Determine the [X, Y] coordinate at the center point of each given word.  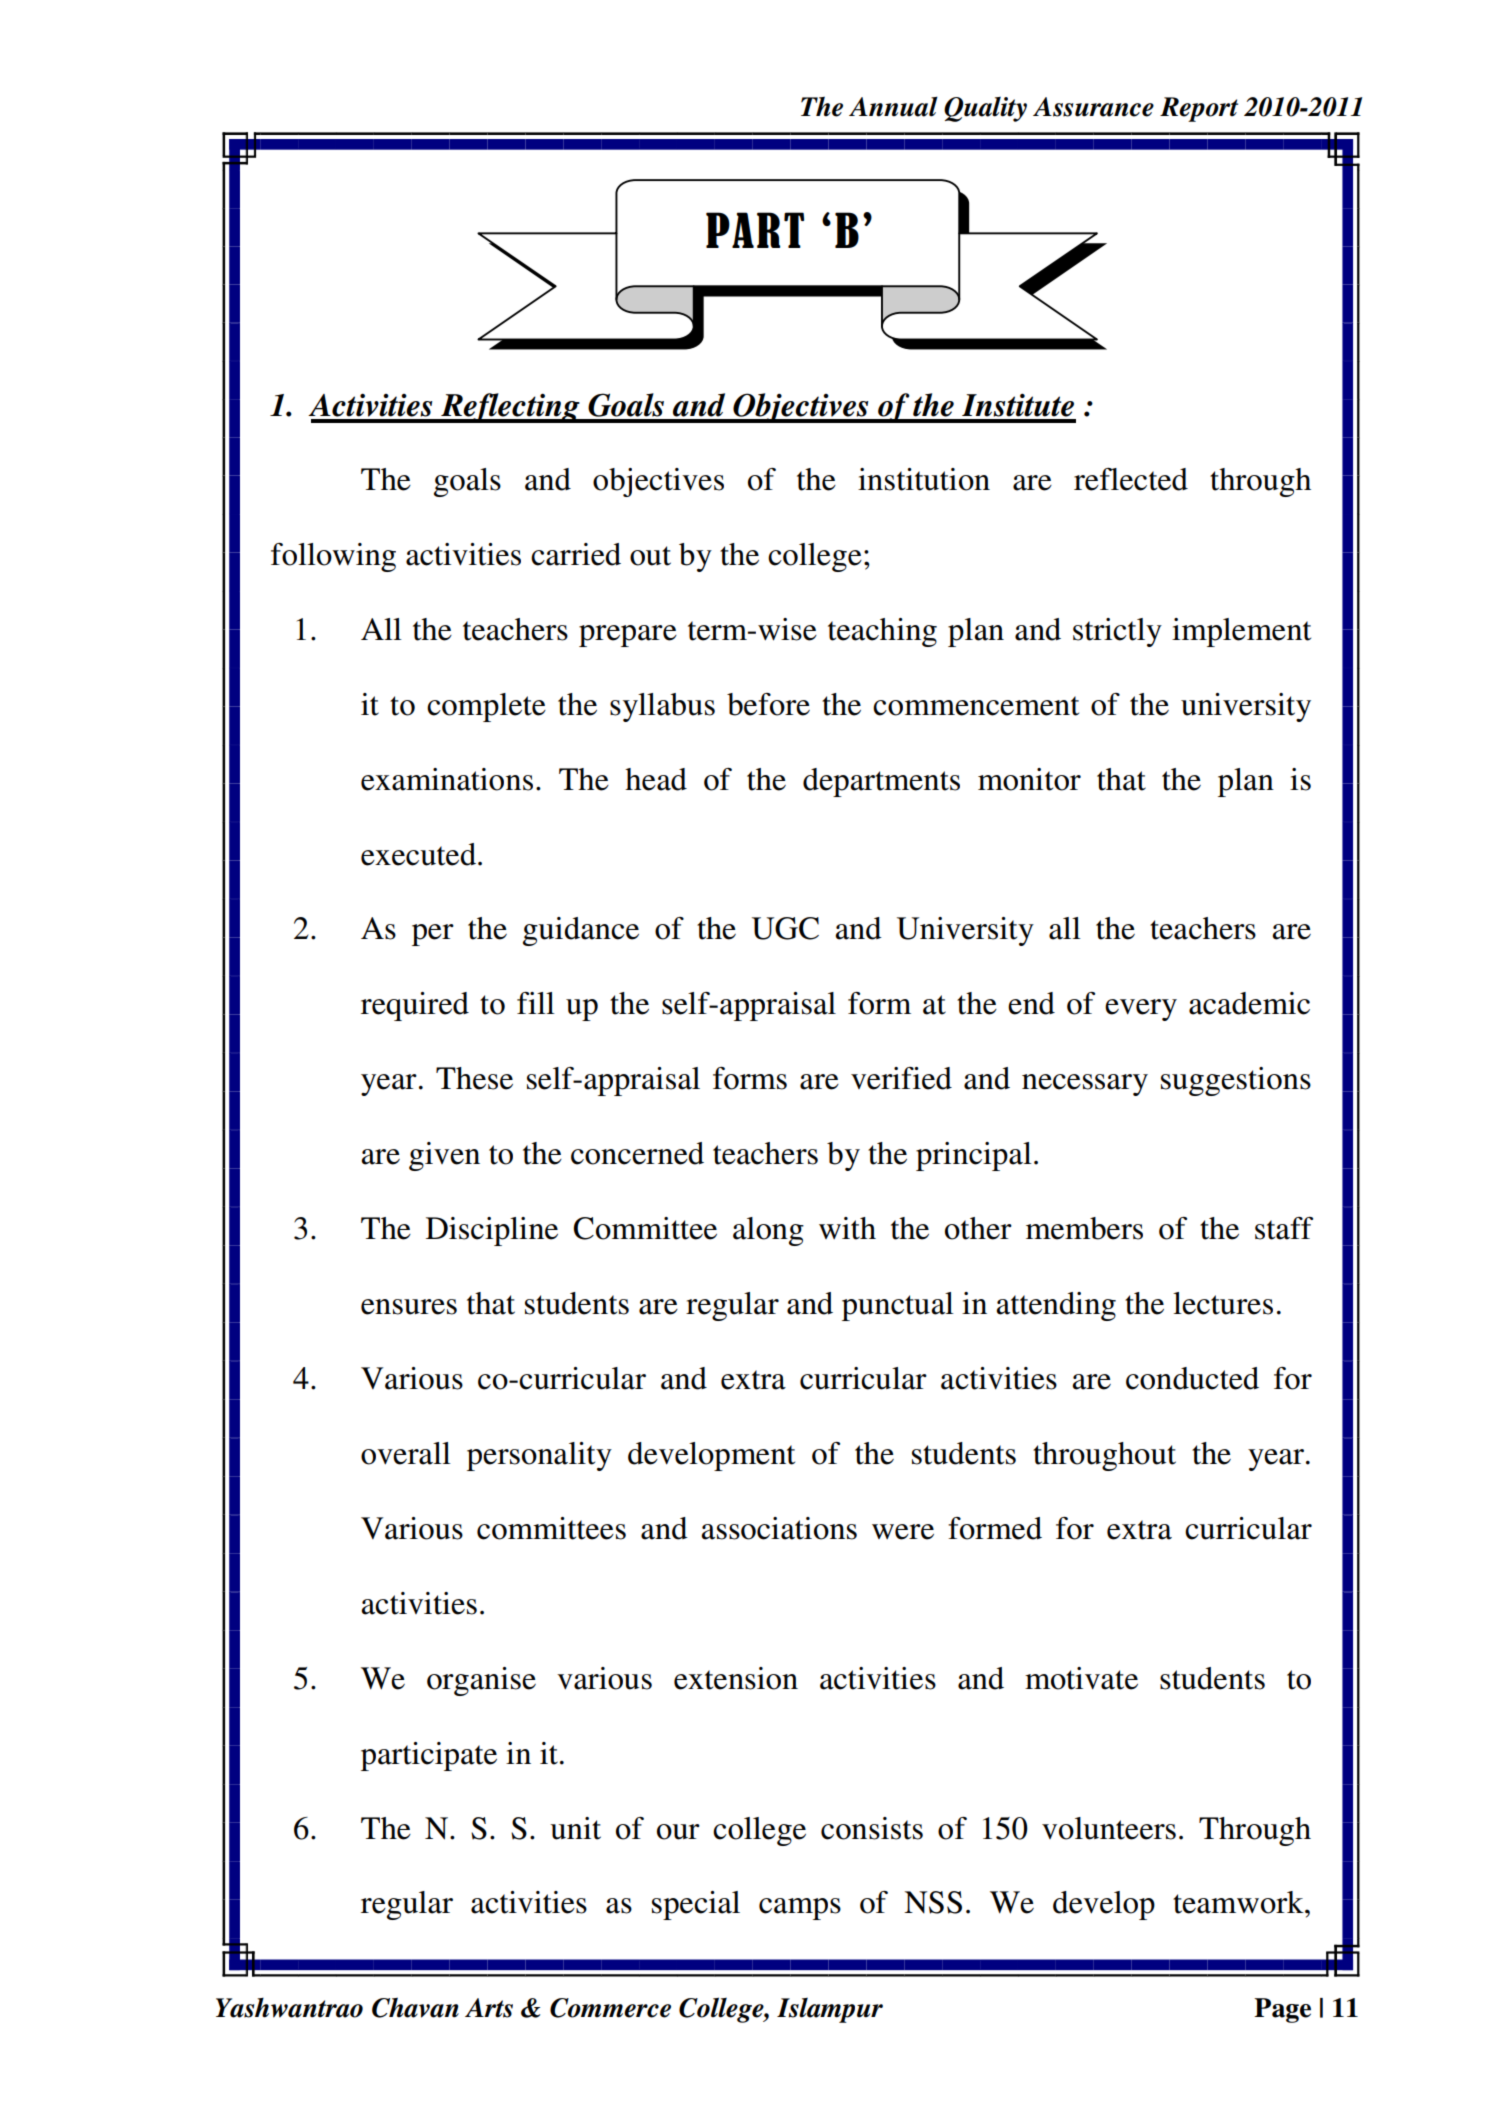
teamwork [1239, 1902]
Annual [893, 106]
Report [1199, 109]
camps [800, 1909]
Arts [489, 2008]
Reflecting [510, 408]
